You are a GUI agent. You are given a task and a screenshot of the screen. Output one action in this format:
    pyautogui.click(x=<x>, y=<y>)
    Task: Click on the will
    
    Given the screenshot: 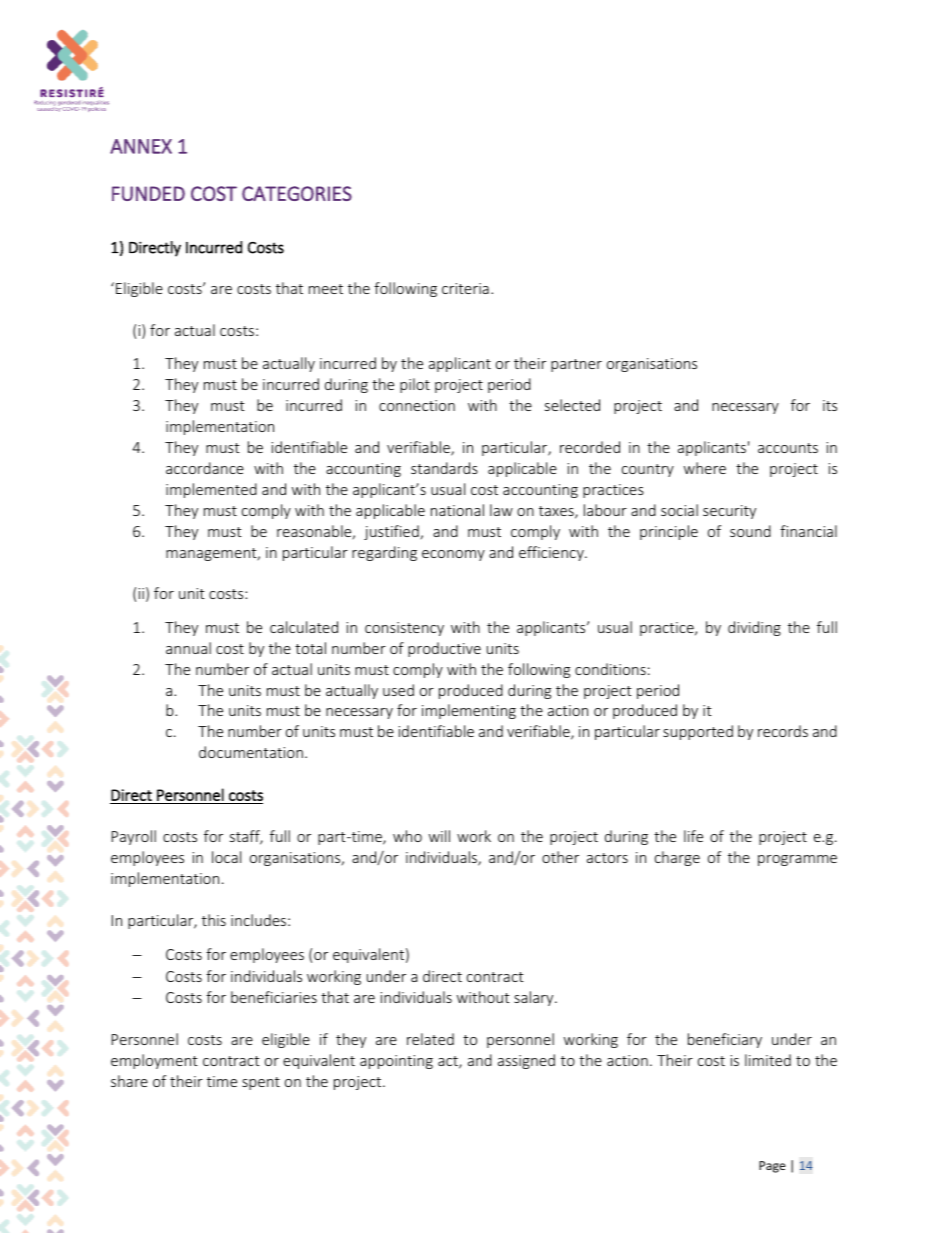 What is the action you would take?
    pyautogui.click(x=439, y=836)
